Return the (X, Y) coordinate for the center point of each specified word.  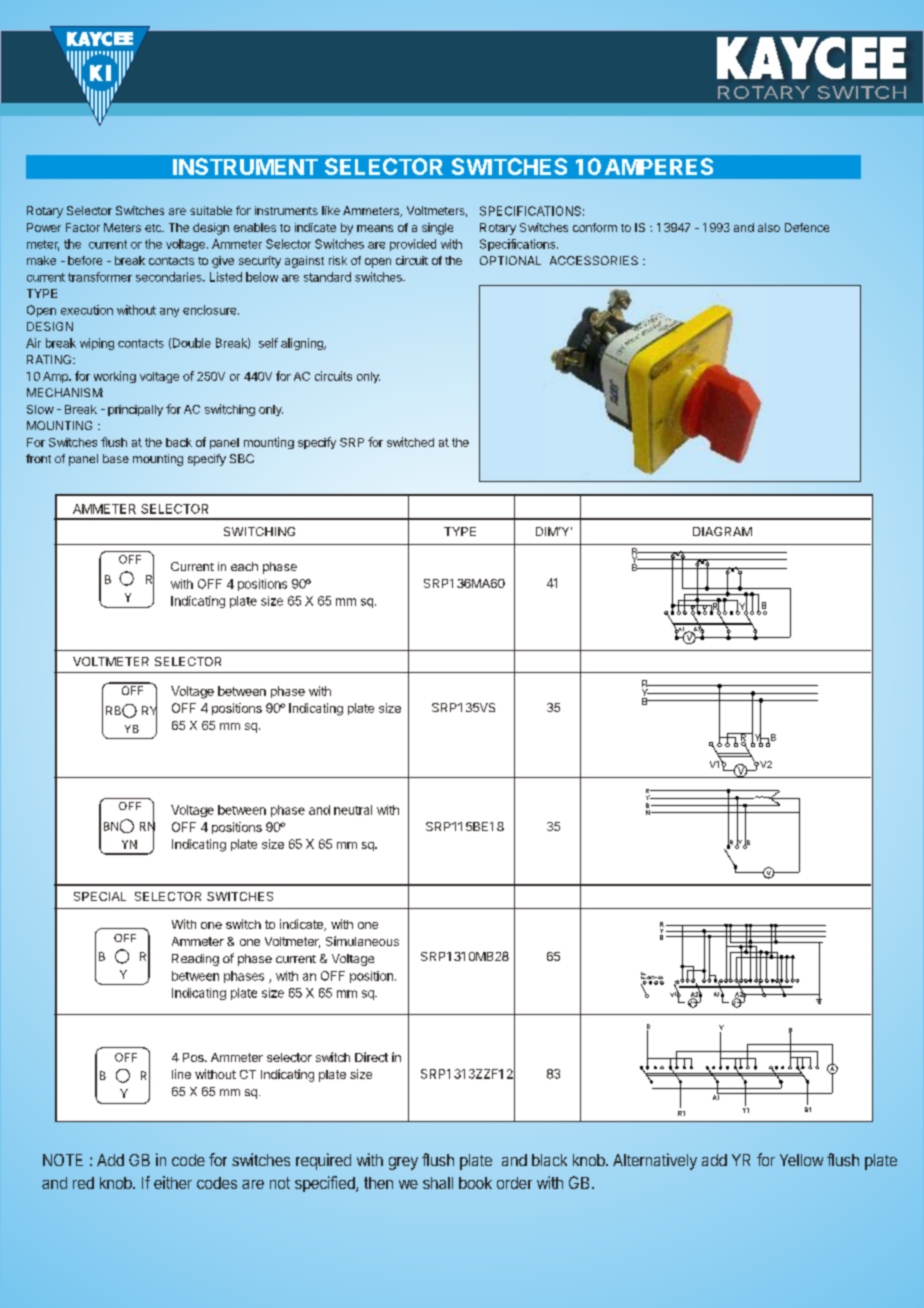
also (769, 227)
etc (154, 228)
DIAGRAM (722, 531)
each (244, 566)
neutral (353, 810)
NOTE (63, 1160)
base (116, 458)
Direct (371, 1057)
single (437, 229)
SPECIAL (100, 896)
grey (403, 1163)
